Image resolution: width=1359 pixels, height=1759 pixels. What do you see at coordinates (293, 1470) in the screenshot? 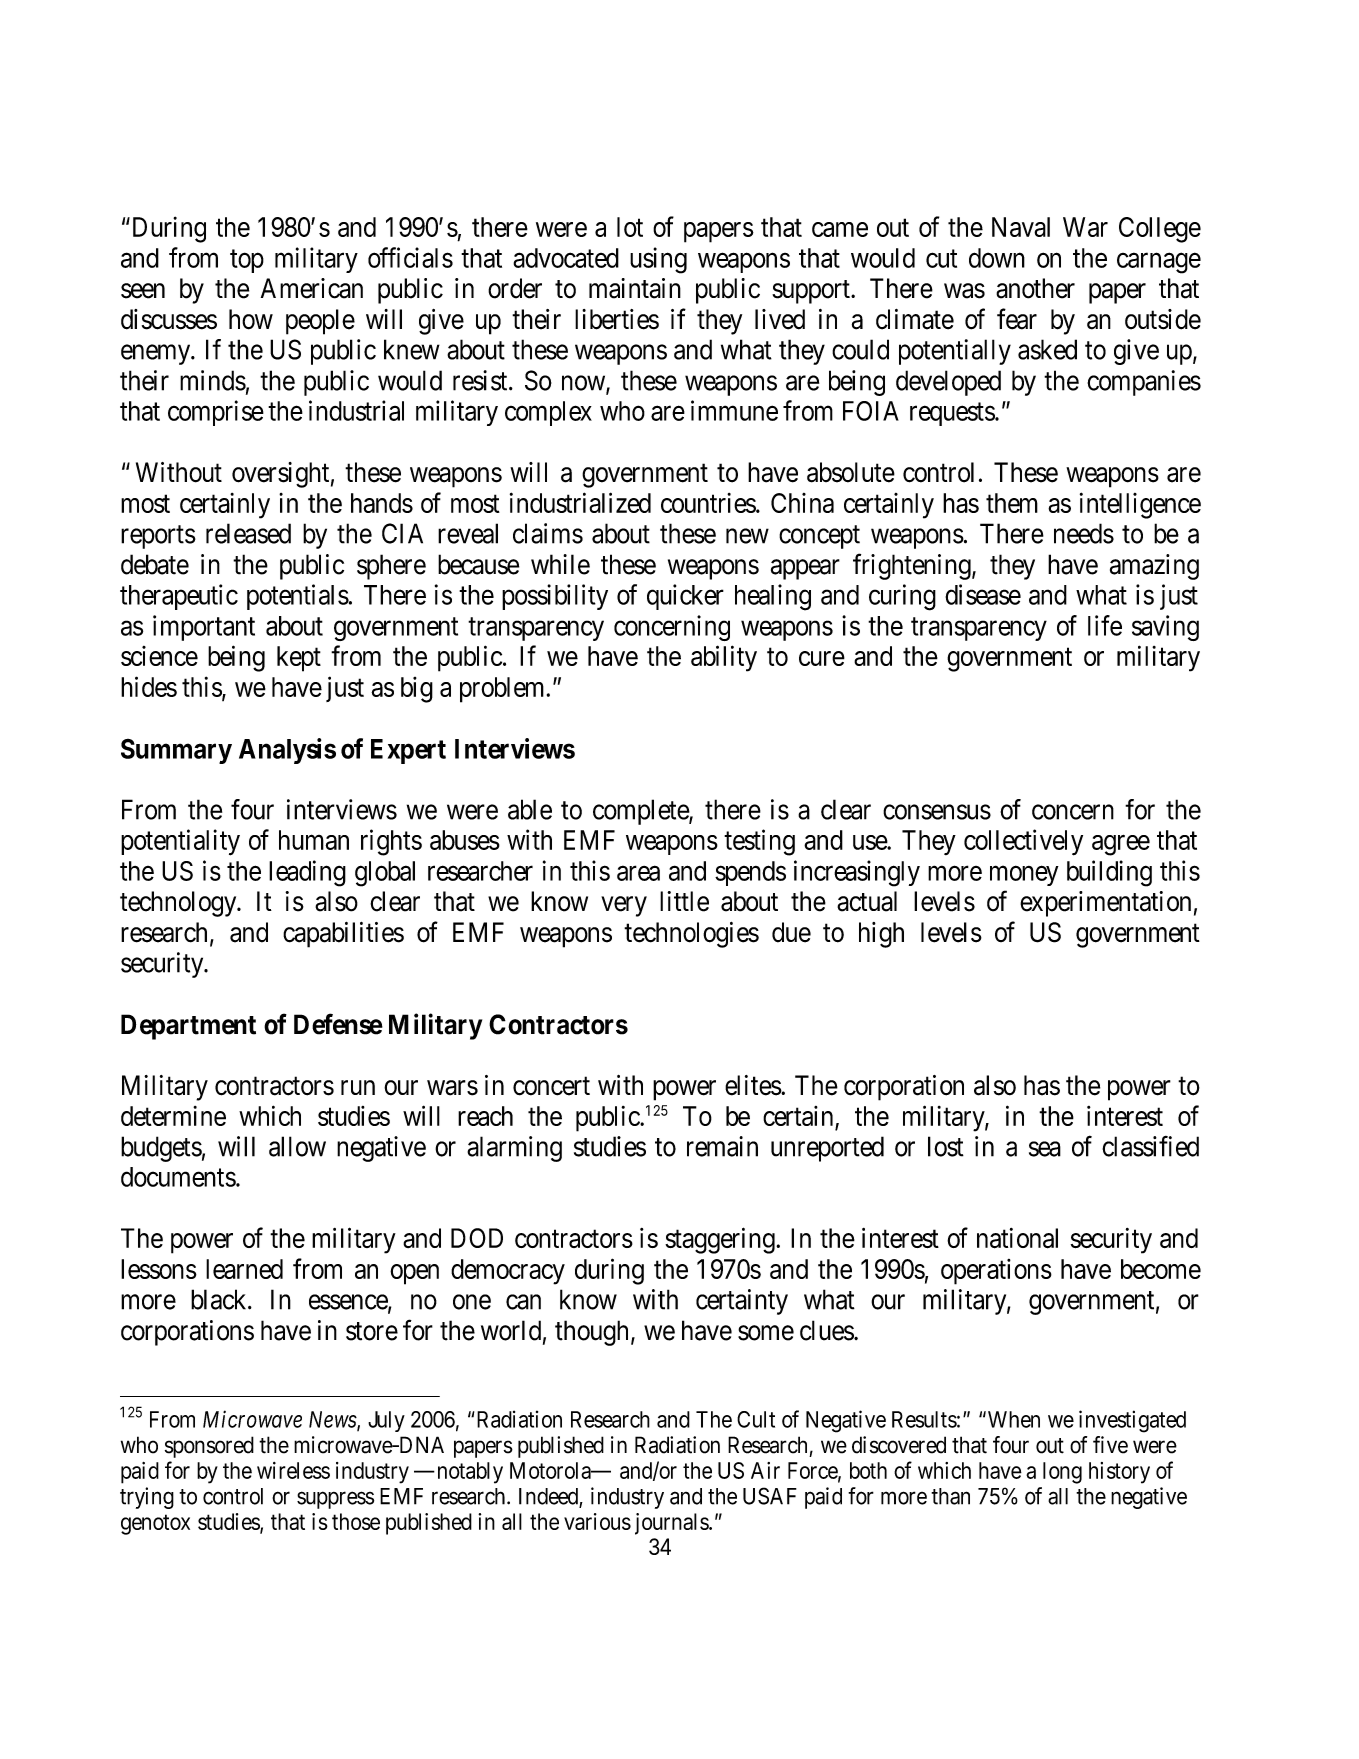
I see `wireless` at bounding box center [293, 1470].
